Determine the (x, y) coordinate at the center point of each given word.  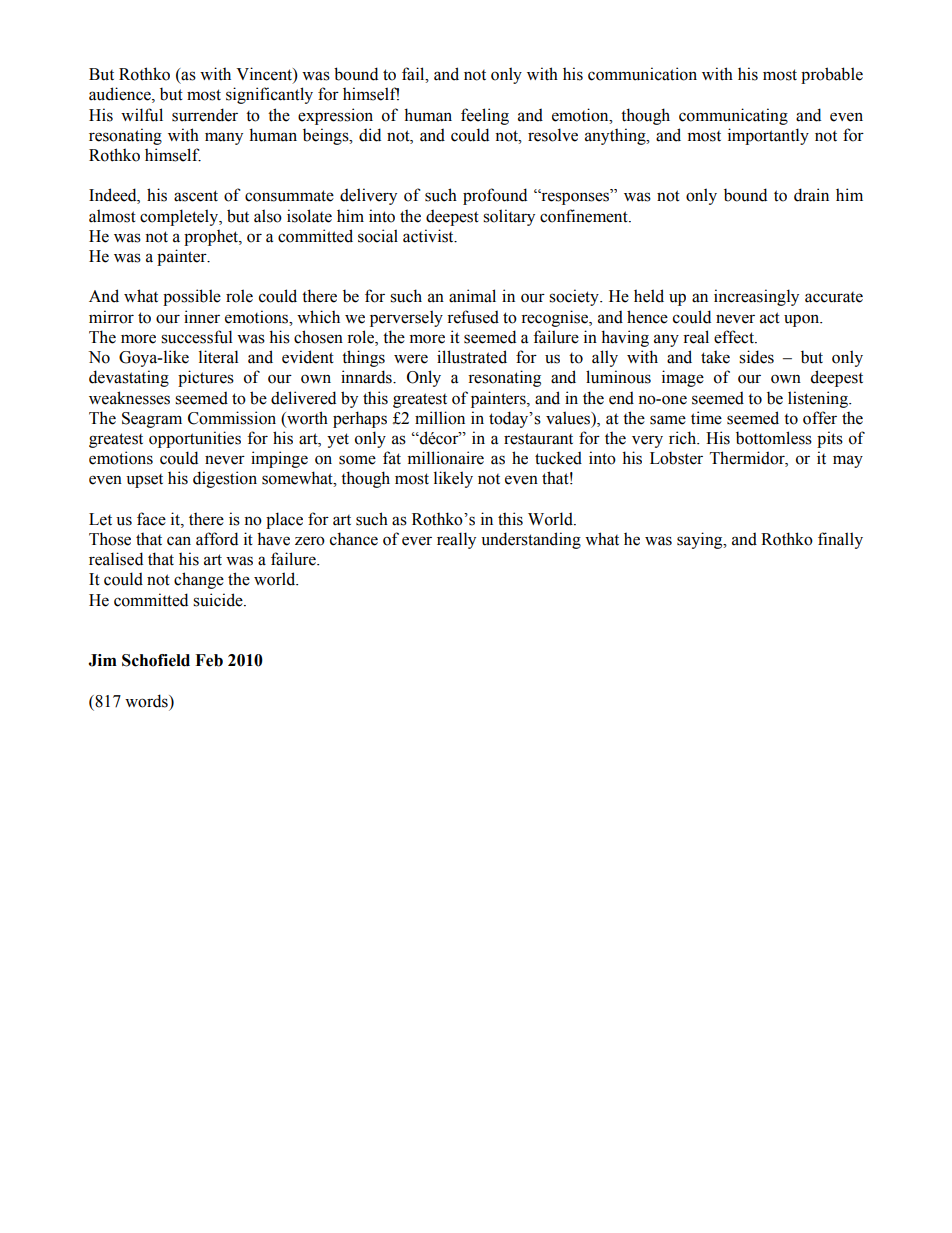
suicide (219, 600)
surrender (205, 115)
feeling (485, 116)
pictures (206, 378)
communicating (733, 116)
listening (819, 399)
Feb (209, 660)
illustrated (472, 357)
